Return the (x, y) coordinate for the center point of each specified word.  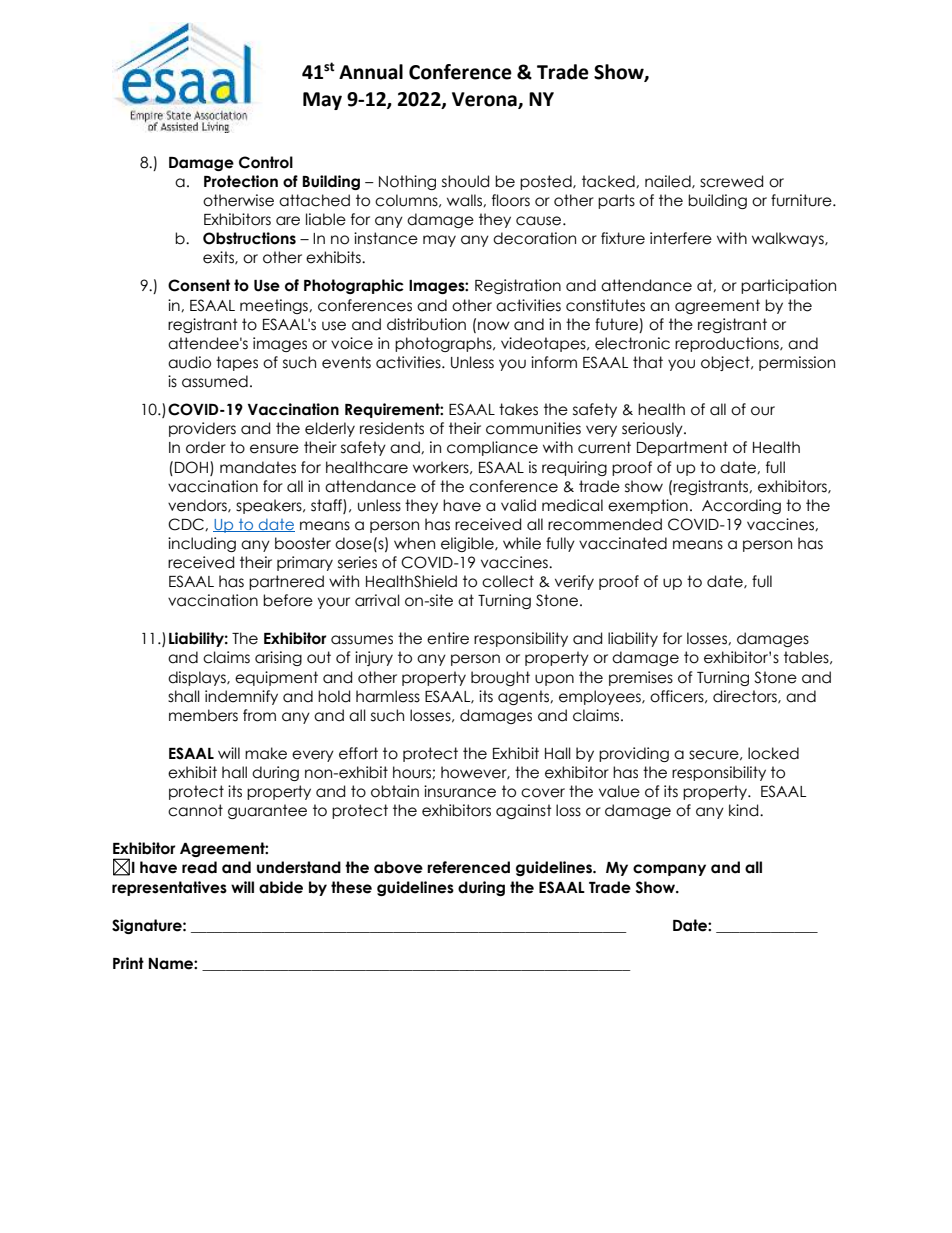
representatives (169, 888)
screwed (731, 181)
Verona (485, 100)
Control (266, 162)
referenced (468, 867)
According (741, 506)
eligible (468, 544)
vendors (198, 506)
